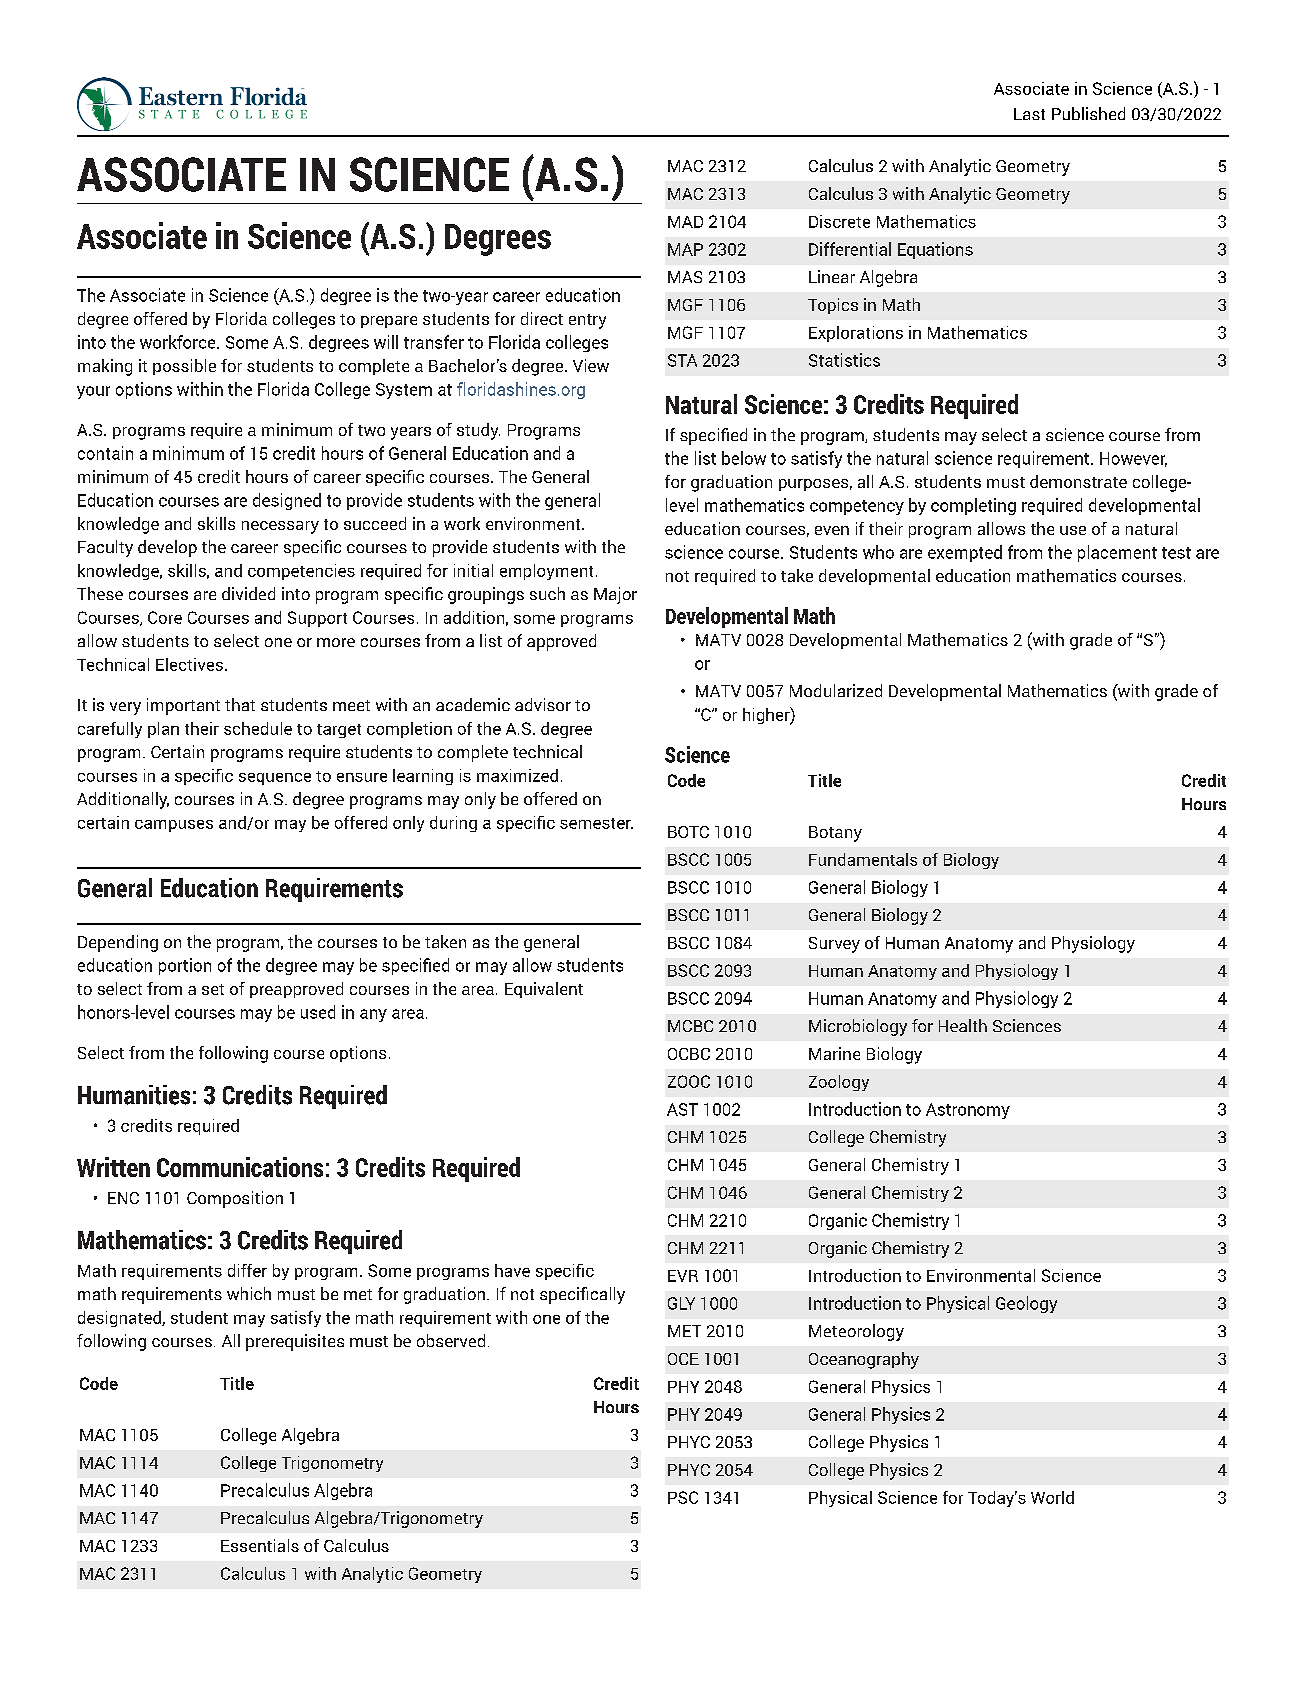 Image resolution: width=1306 pixels, height=1690 pixels. What do you see at coordinates (863, 859) in the screenshot?
I see `Fundamentals` at bounding box center [863, 859].
